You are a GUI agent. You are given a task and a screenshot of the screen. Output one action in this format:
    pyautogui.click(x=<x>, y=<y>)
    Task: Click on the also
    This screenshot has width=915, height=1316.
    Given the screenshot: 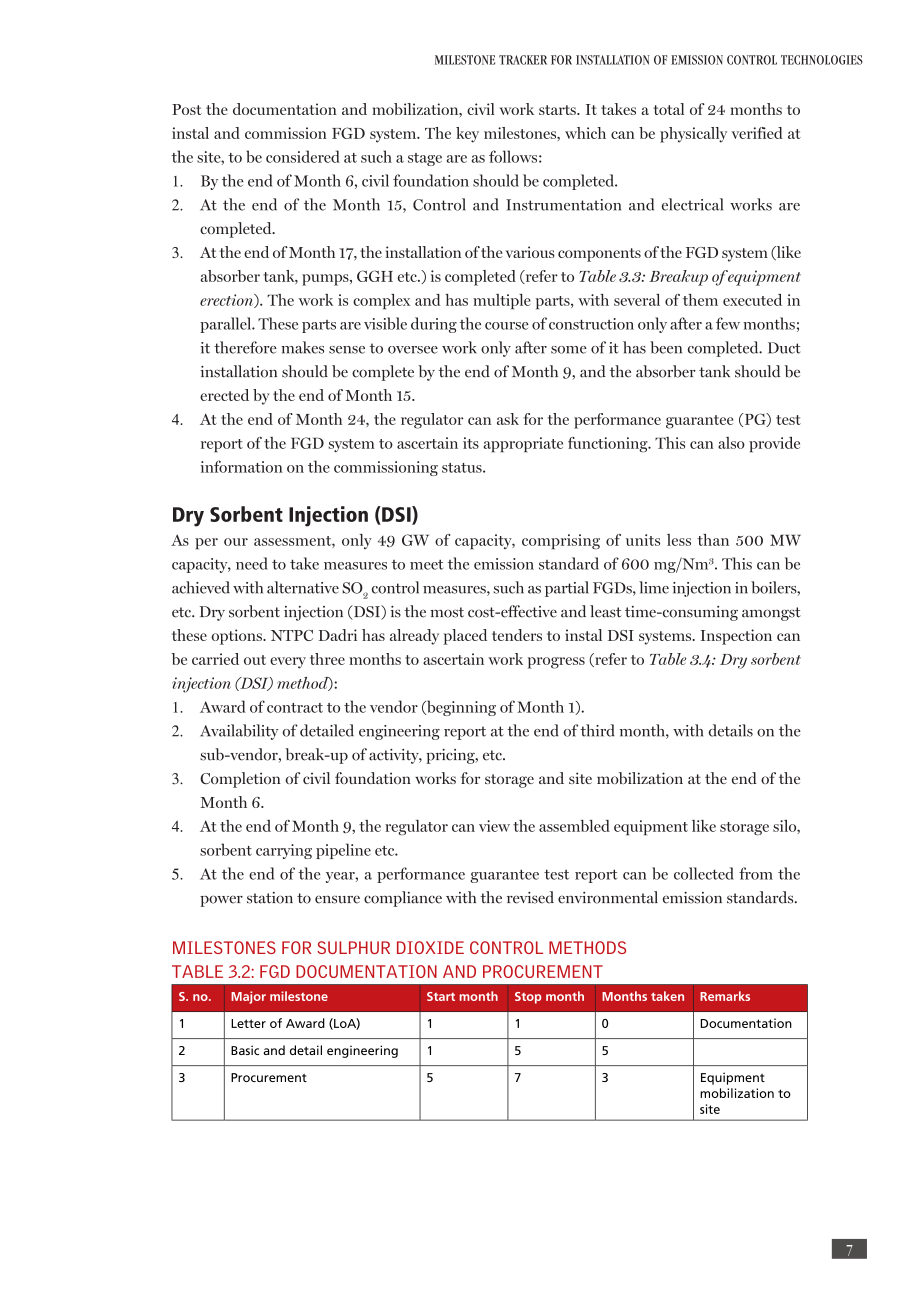 What is the action you would take?
    pyautogui.click(x=731, y=443)
